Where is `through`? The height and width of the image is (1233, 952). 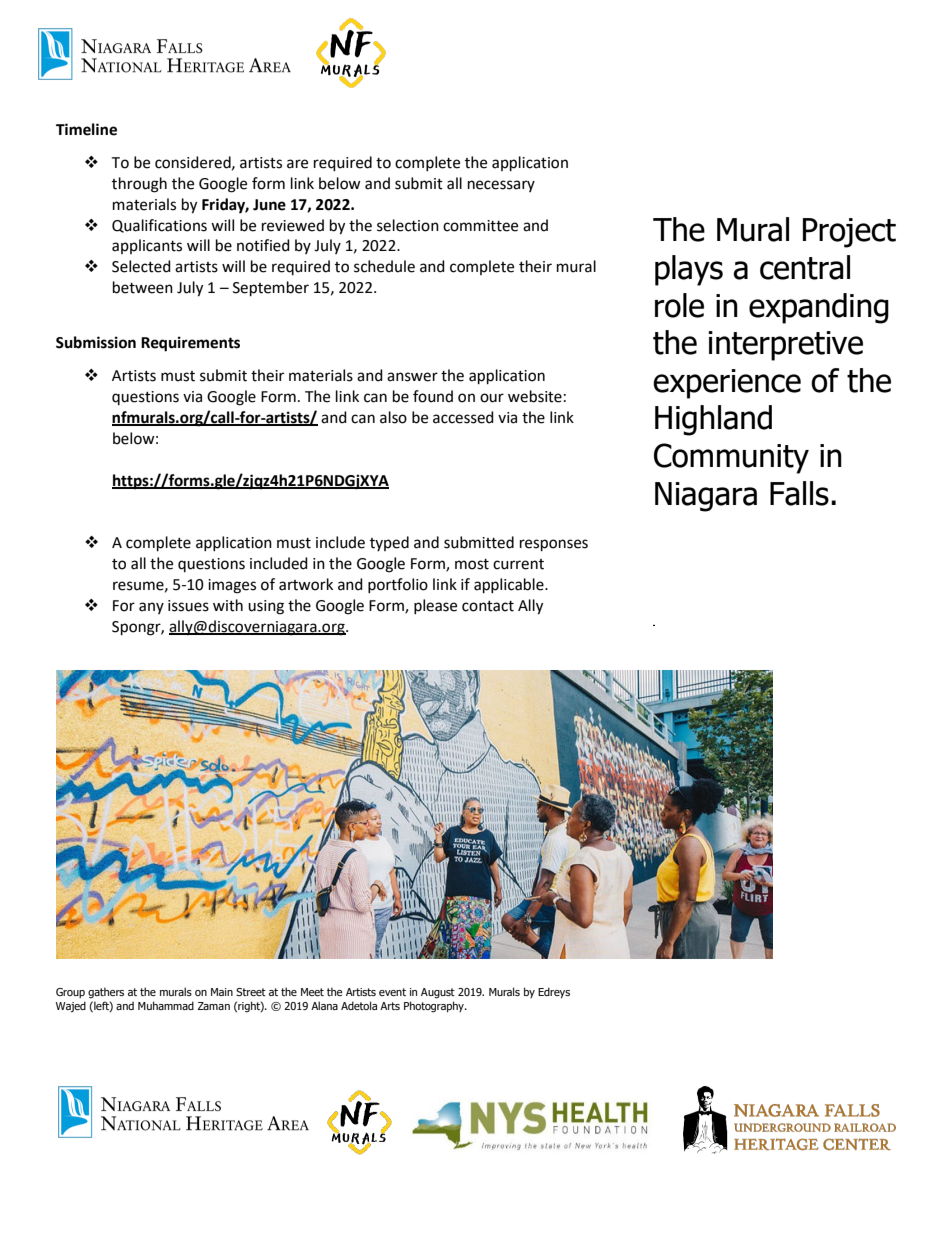
through is located at coordinates (139, 185).
